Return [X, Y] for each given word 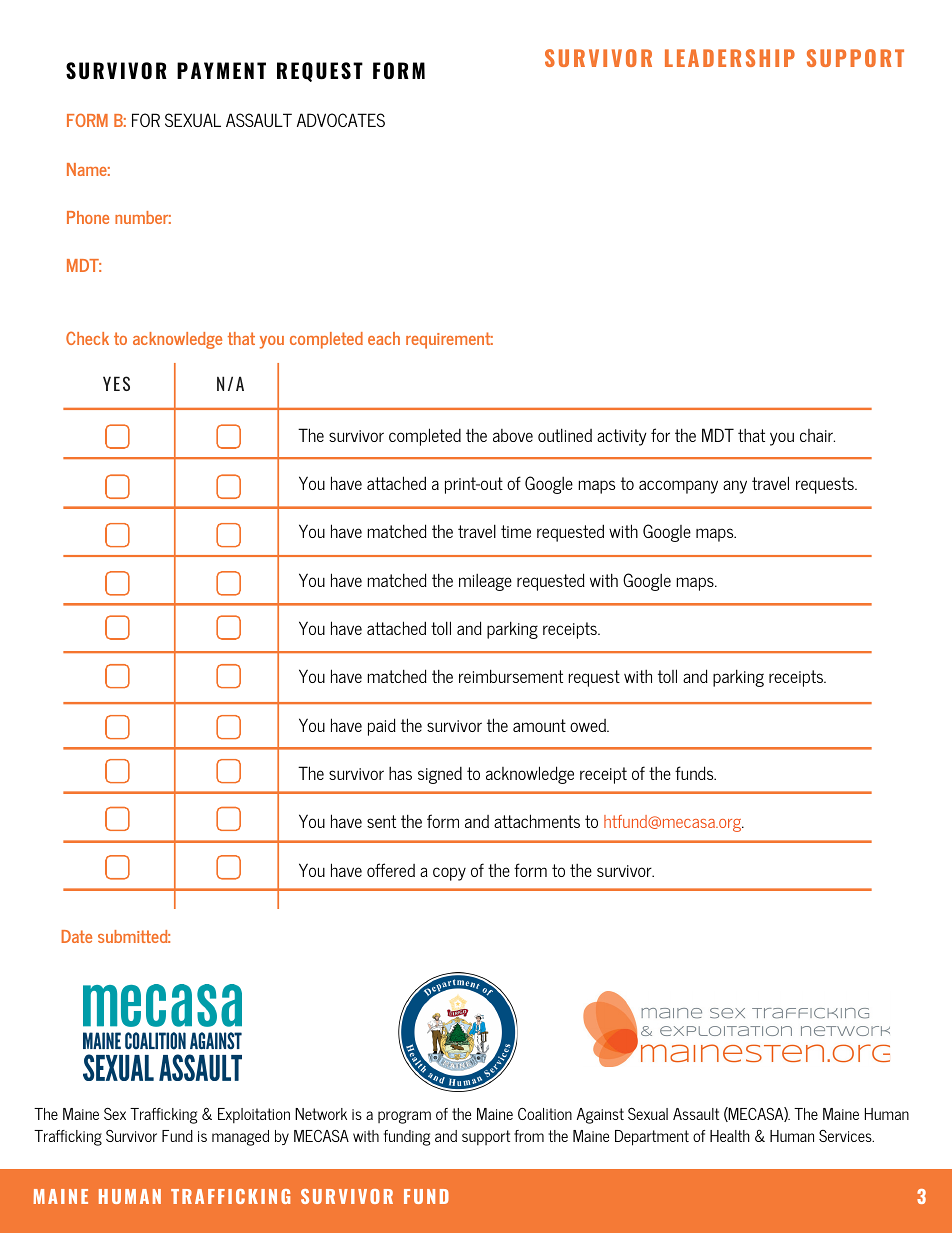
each [384, 338]
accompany [678, 487]
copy [449, 874]
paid [382, 727]
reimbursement [511, 676]
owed [589, 725]
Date [76, 936]
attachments [537, 821]
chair [817, 435]
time [516, 531]
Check [87, 338]
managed [240, 1138]
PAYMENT [221, 70]
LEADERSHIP [730, 58]
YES [116, 383]
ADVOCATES [341, 120]
